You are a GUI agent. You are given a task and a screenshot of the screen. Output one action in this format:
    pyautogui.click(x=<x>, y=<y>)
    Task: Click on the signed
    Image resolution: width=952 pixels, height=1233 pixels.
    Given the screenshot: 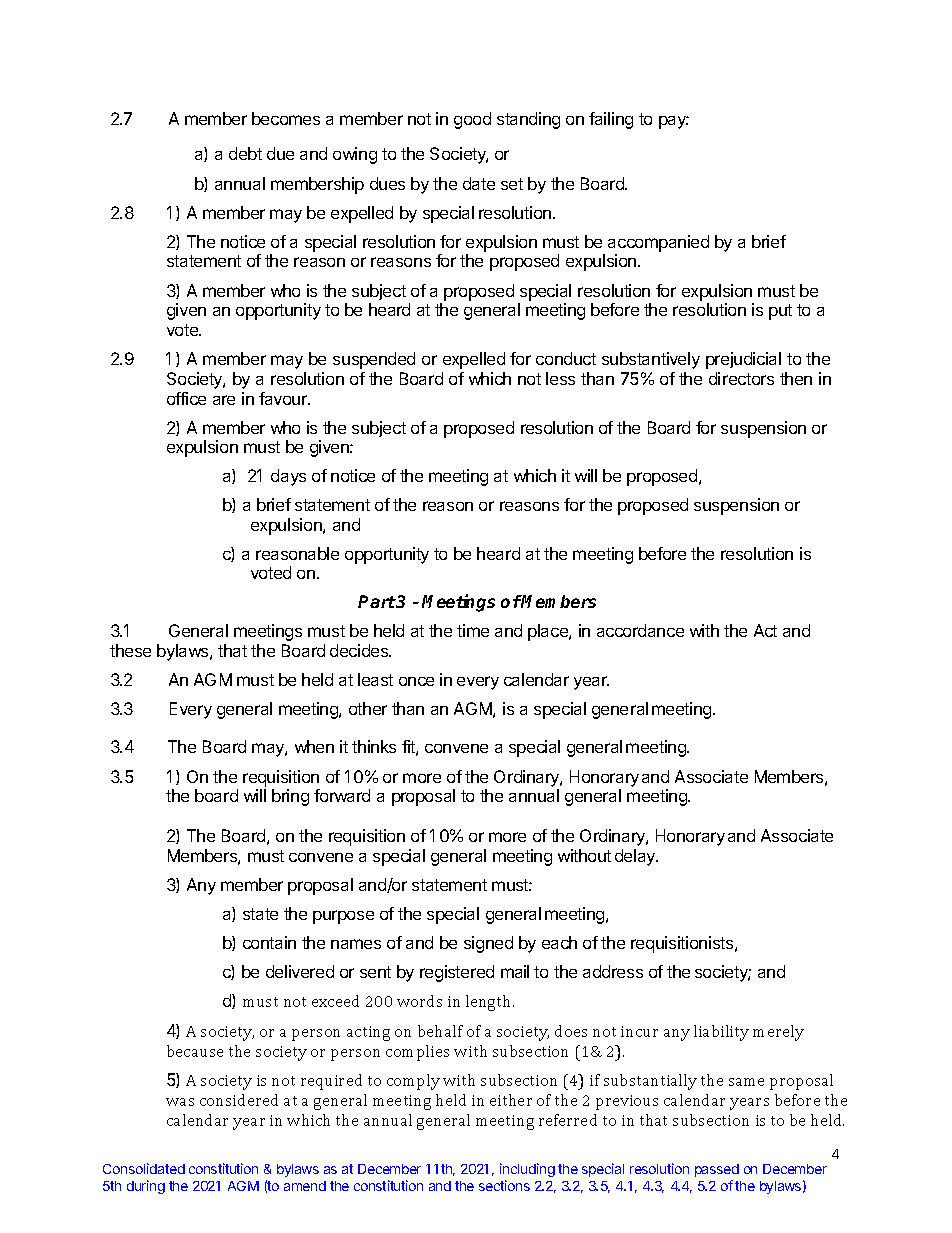 What is the action you would take?
    pyautogui.click(x=488, y=944)
